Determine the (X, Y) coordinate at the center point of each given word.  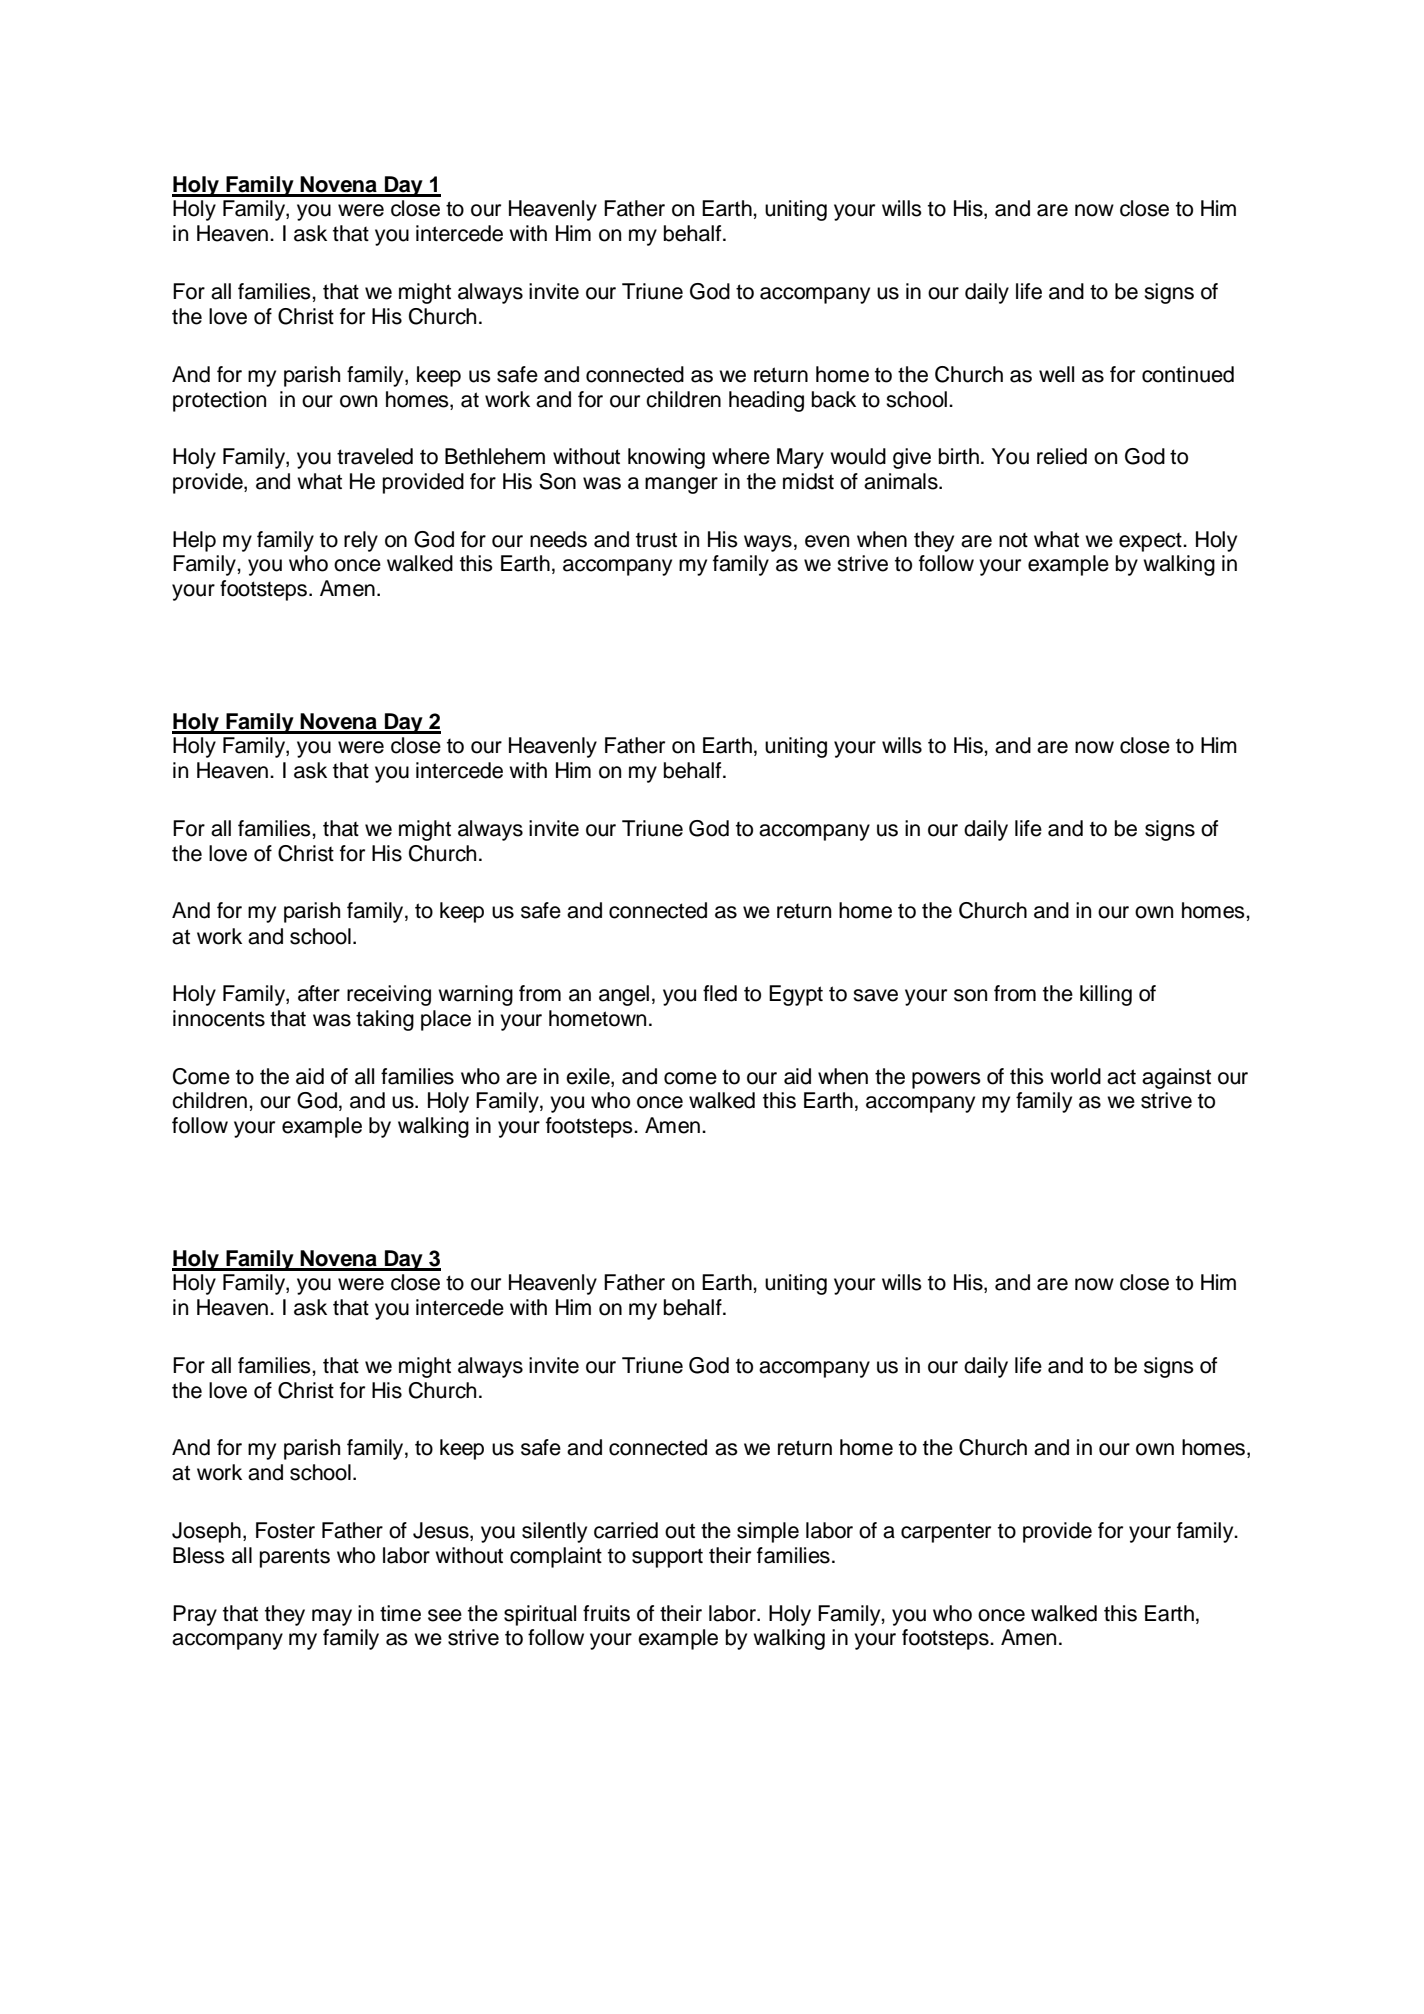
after (319, 993)
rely (361, 541)
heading (766, 401)
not (1013, 540)
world (1075, 1076)
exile (589, 1076)
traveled (375, 456)
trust (656, 540)
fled (720, 993)
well (1056, 374)
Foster (285, 1530)
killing (1106, 995)
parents (295, 1558)
